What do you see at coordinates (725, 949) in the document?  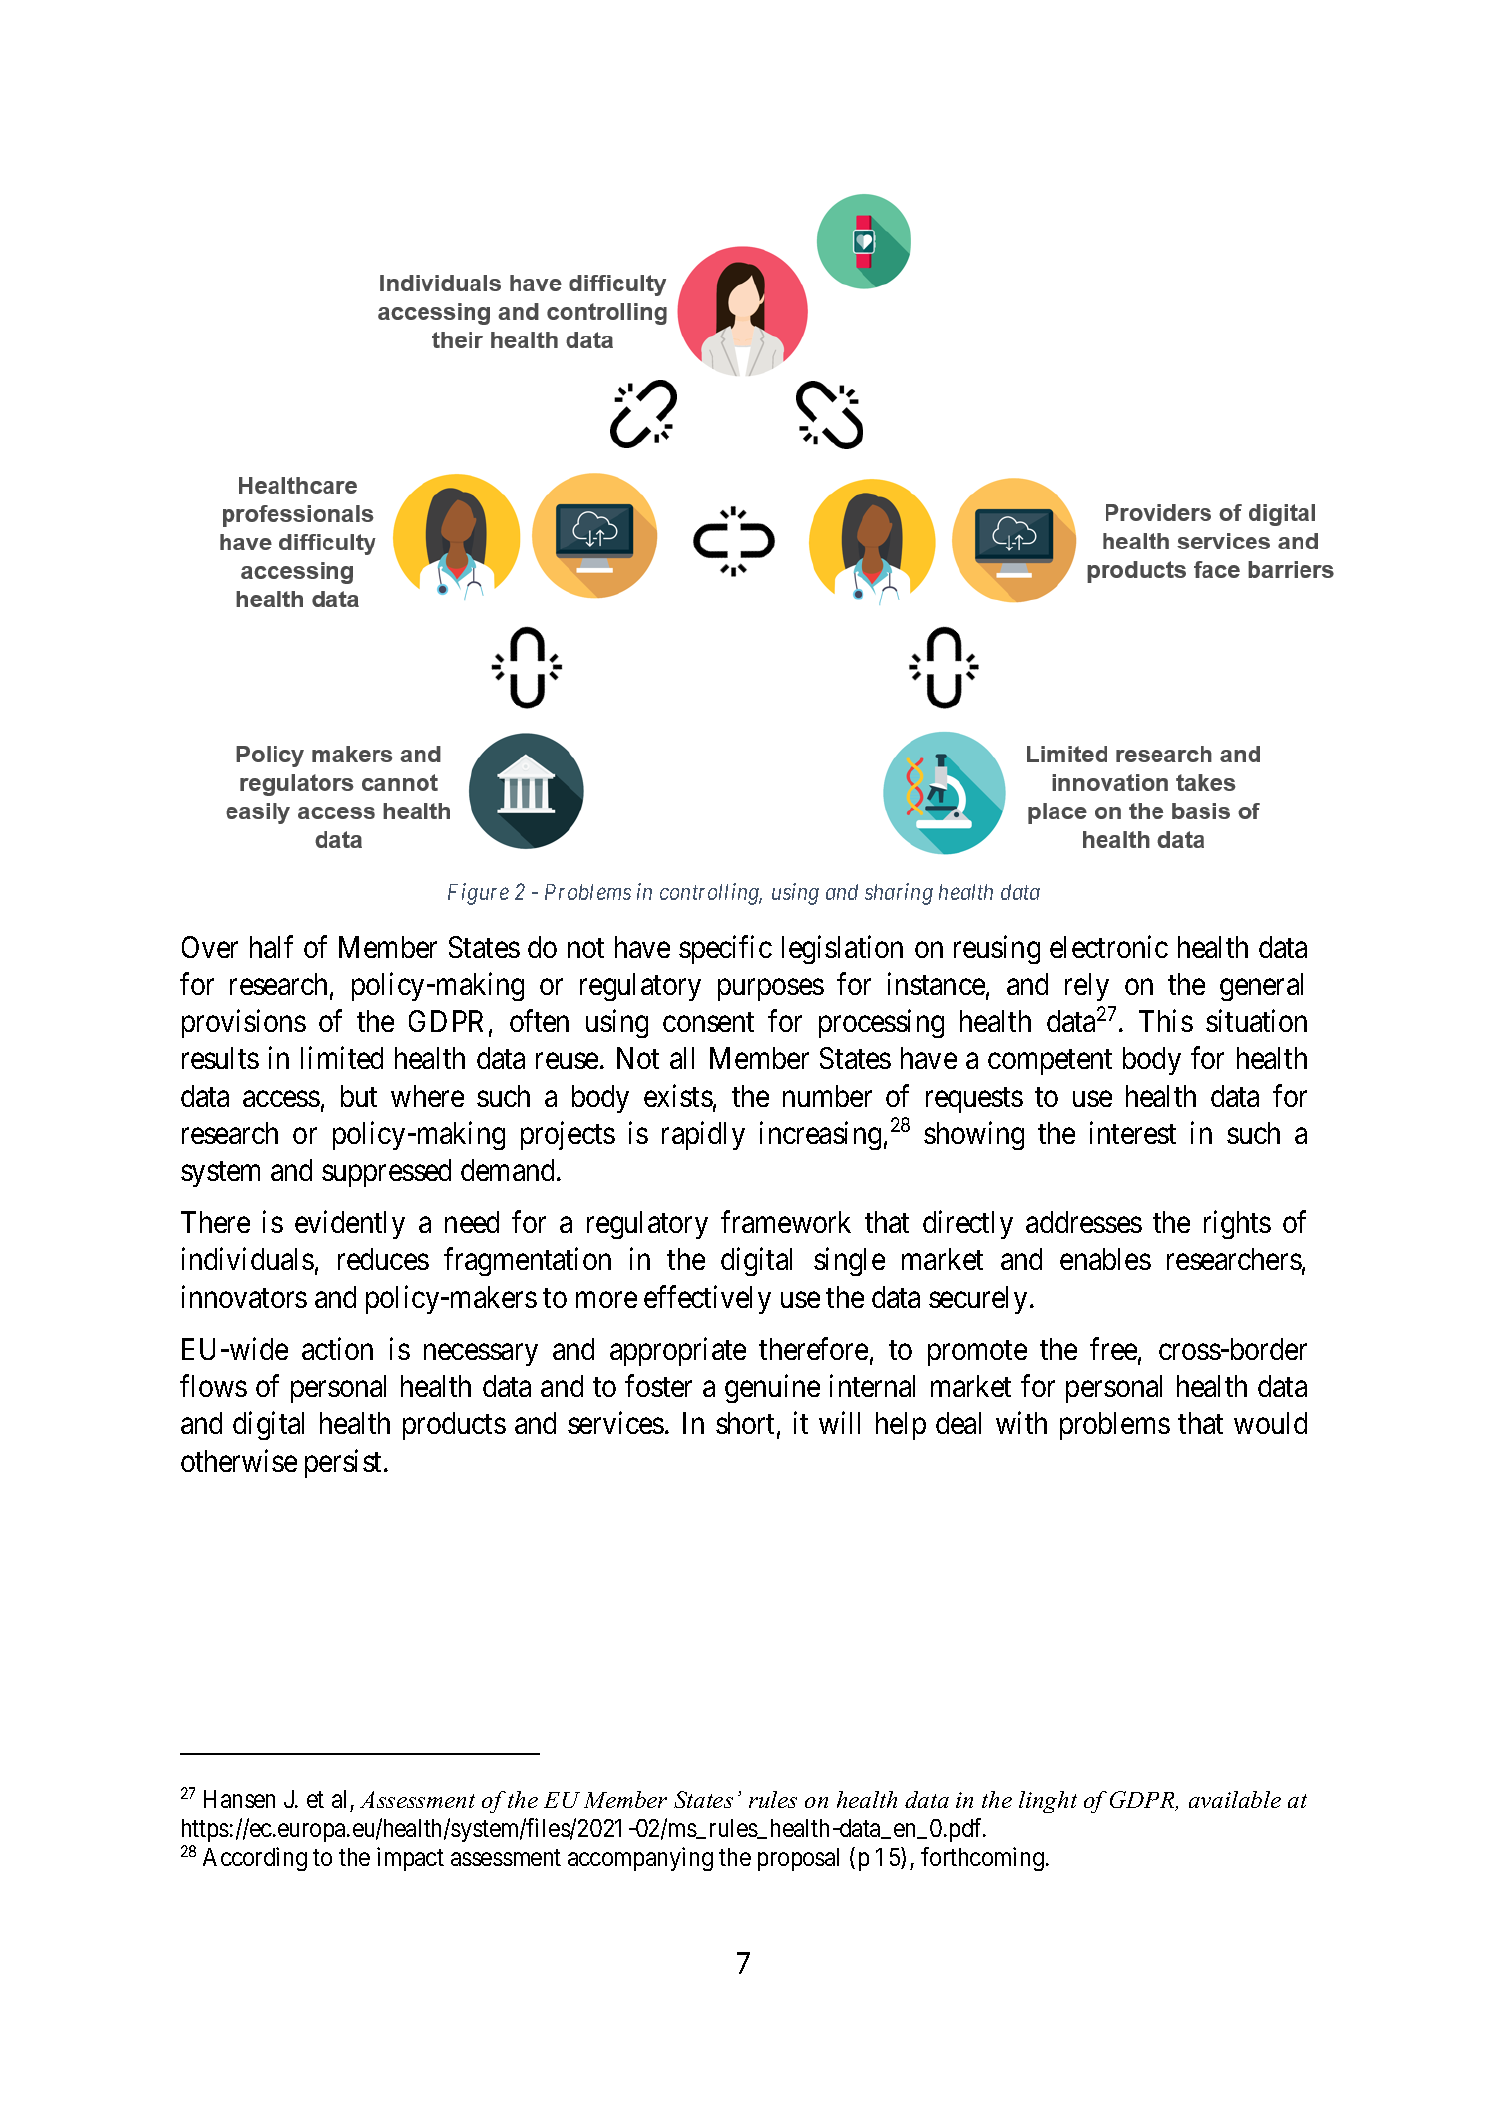 I see `specific` at bounding box center [725, 949].
